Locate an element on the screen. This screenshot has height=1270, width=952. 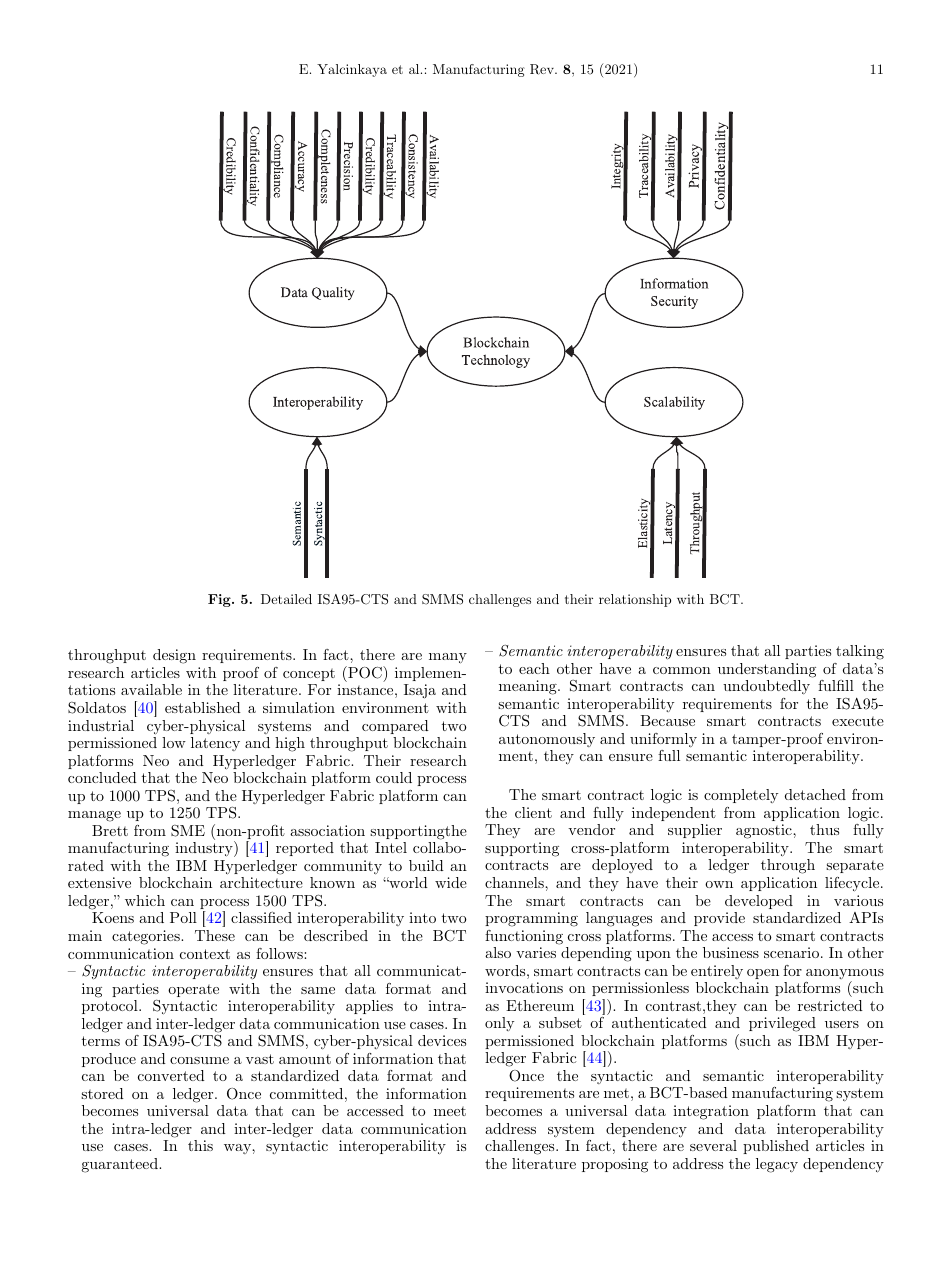
published is located at coordinates (776, 1147).
